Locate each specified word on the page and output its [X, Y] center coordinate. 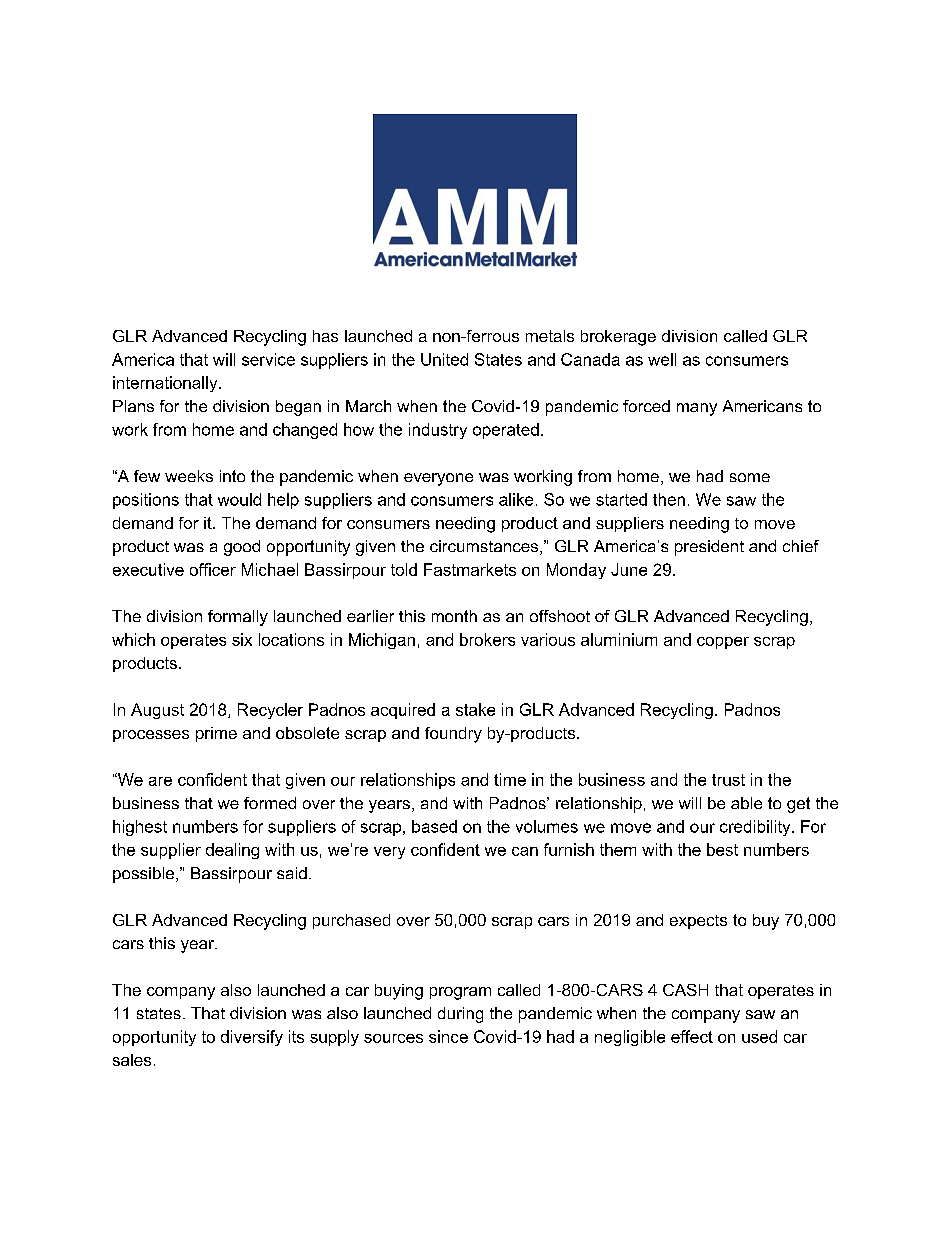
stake [475, 709]
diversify [252, 1038]
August [157, 711]
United [444, 359]
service [268, 359]
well [662, 359]
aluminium [619, 639]
